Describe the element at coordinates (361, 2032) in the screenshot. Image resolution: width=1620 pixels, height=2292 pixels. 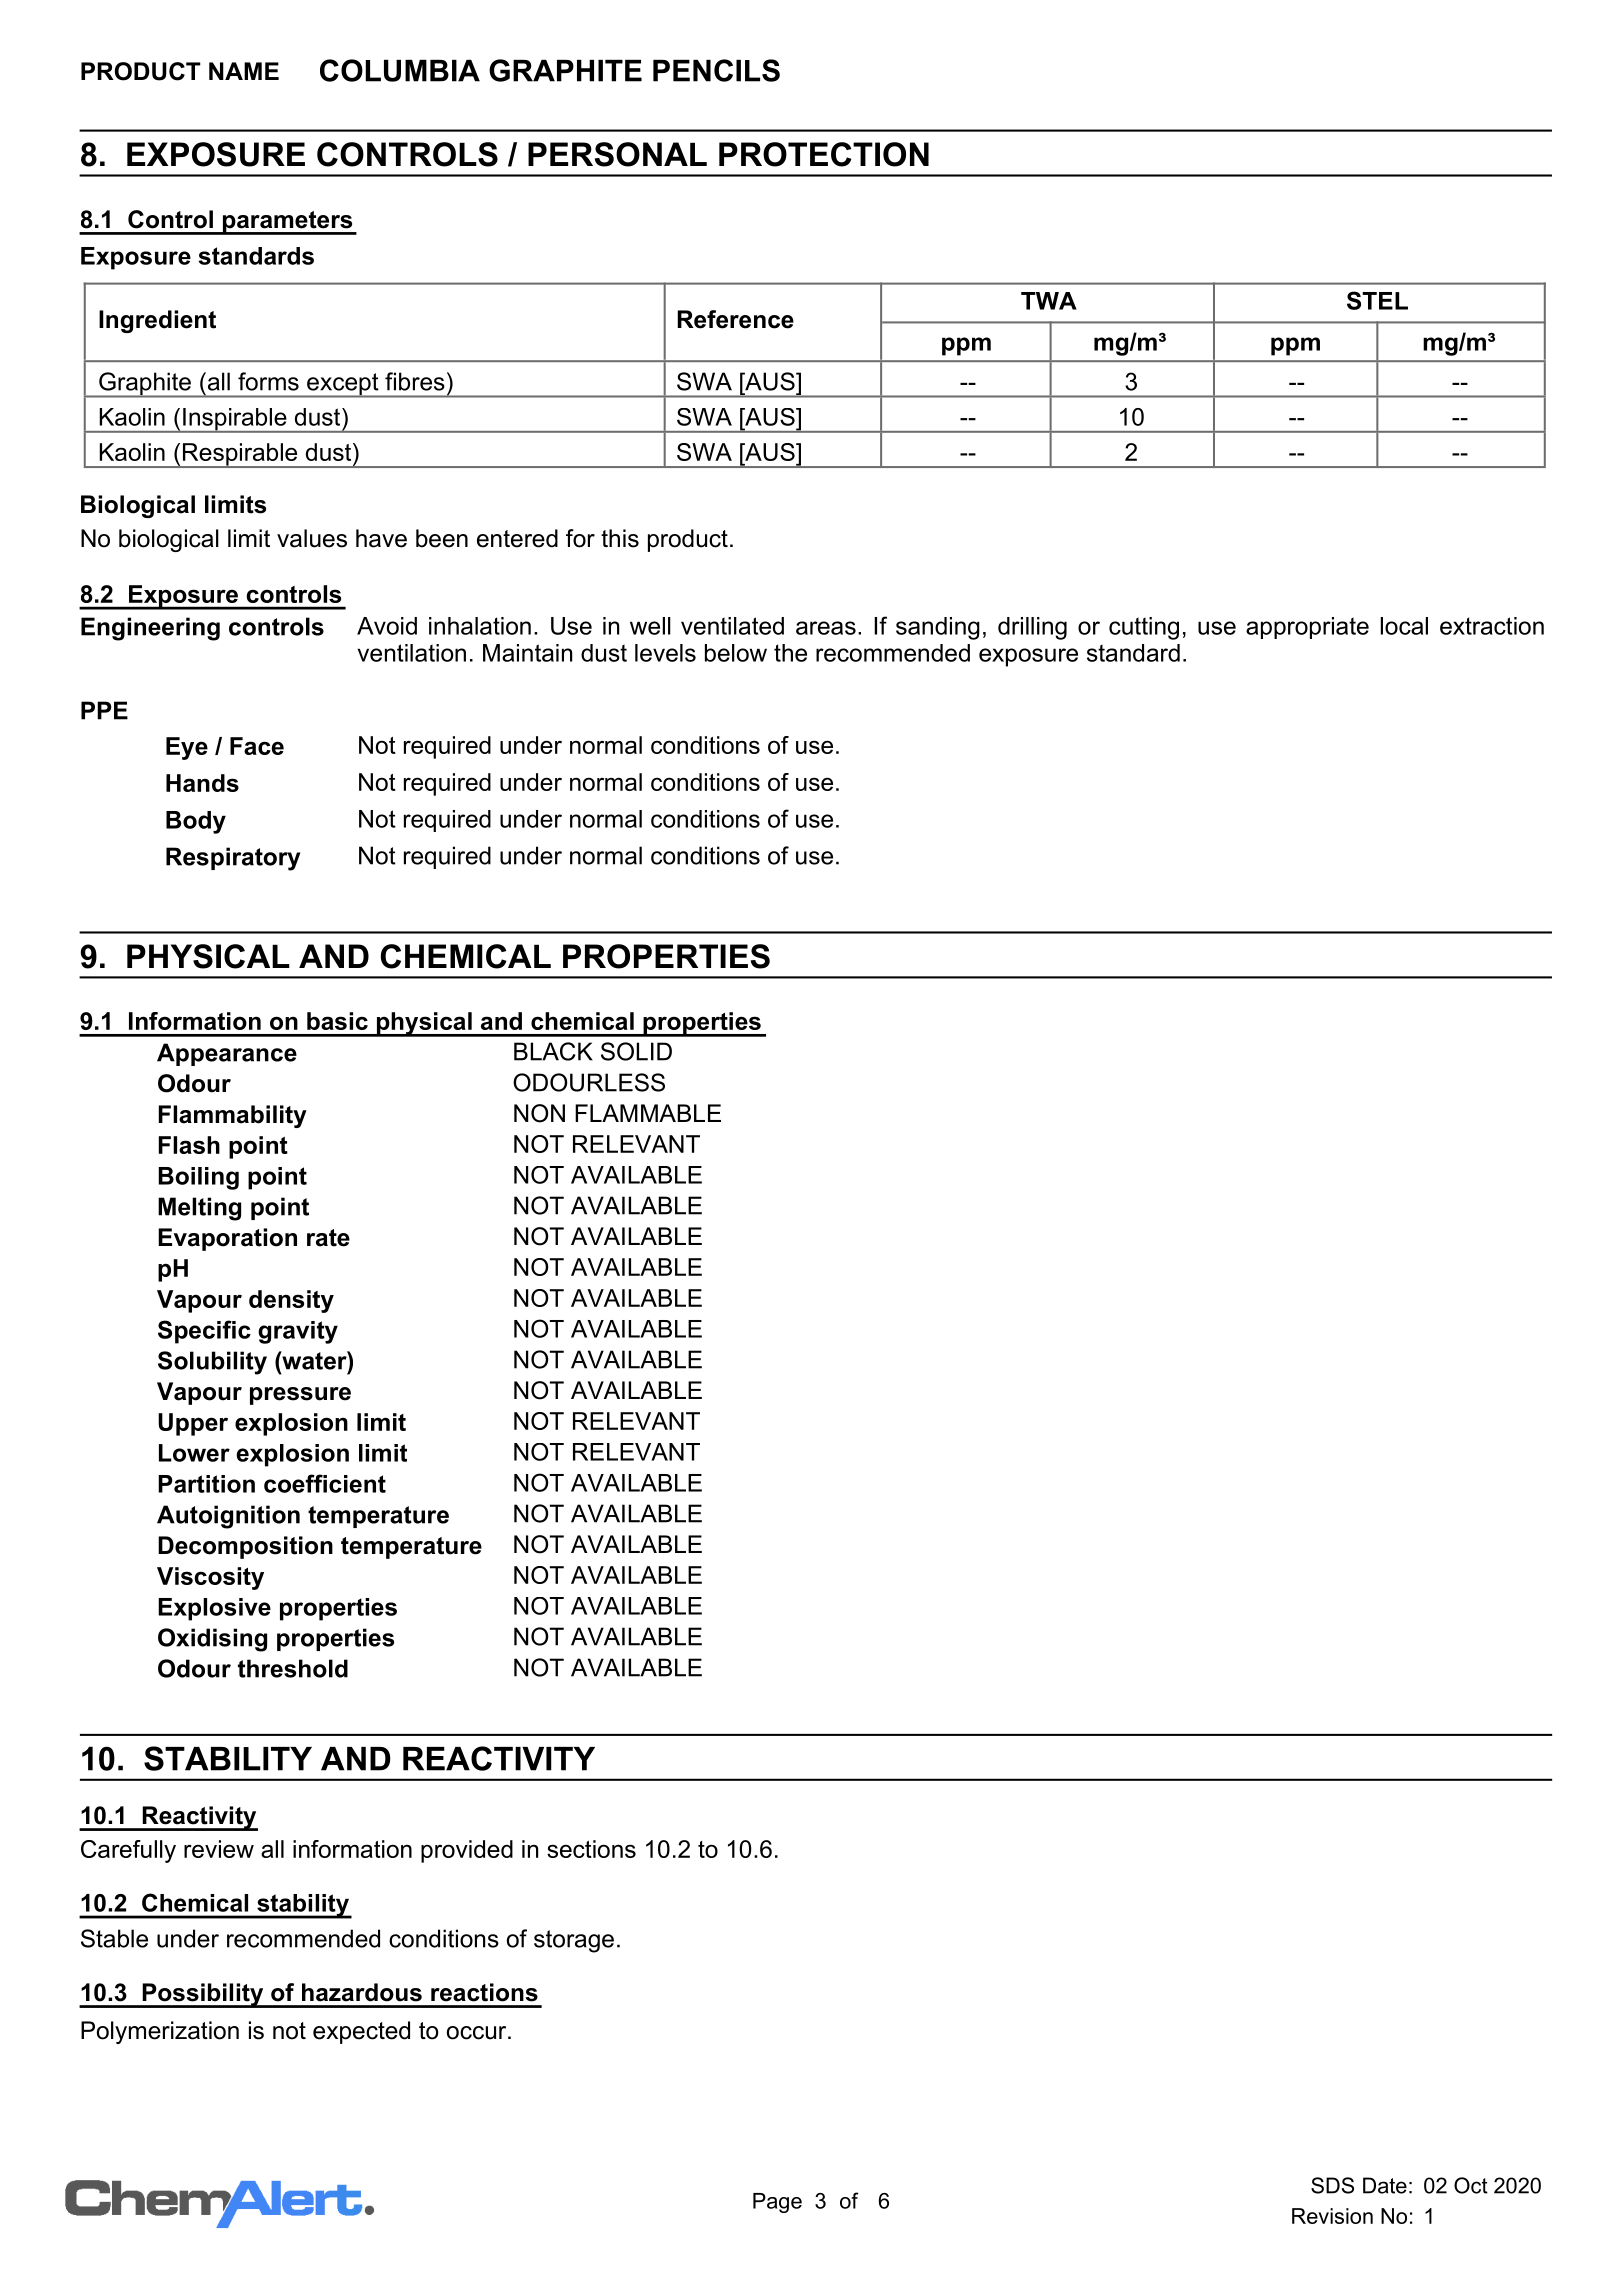
I see `expected` at that location.
